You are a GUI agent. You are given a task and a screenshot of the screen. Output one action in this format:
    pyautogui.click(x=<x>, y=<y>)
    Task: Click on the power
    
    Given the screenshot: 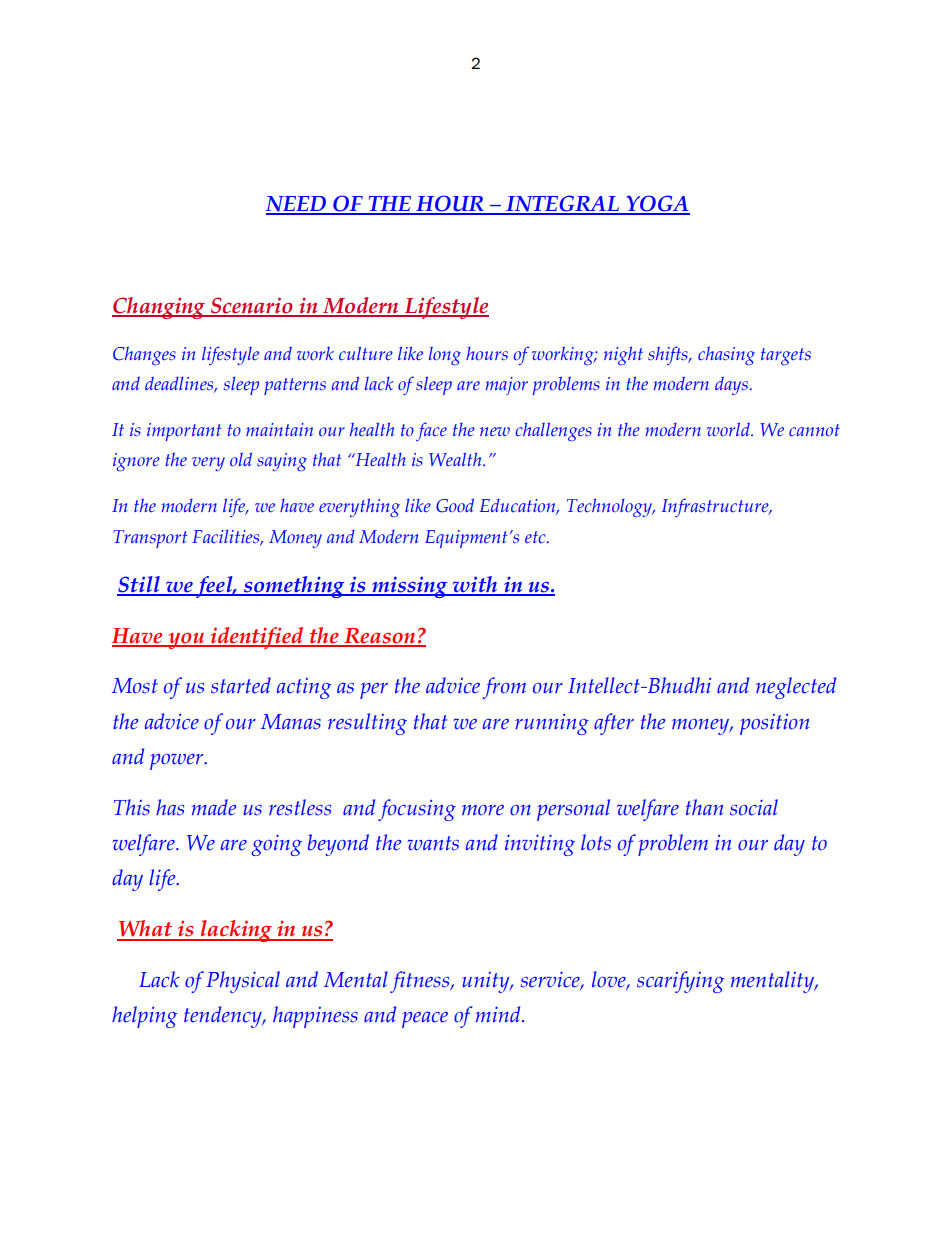 What is the action you would take?
    pyautogui.click(x=178, y=762)
